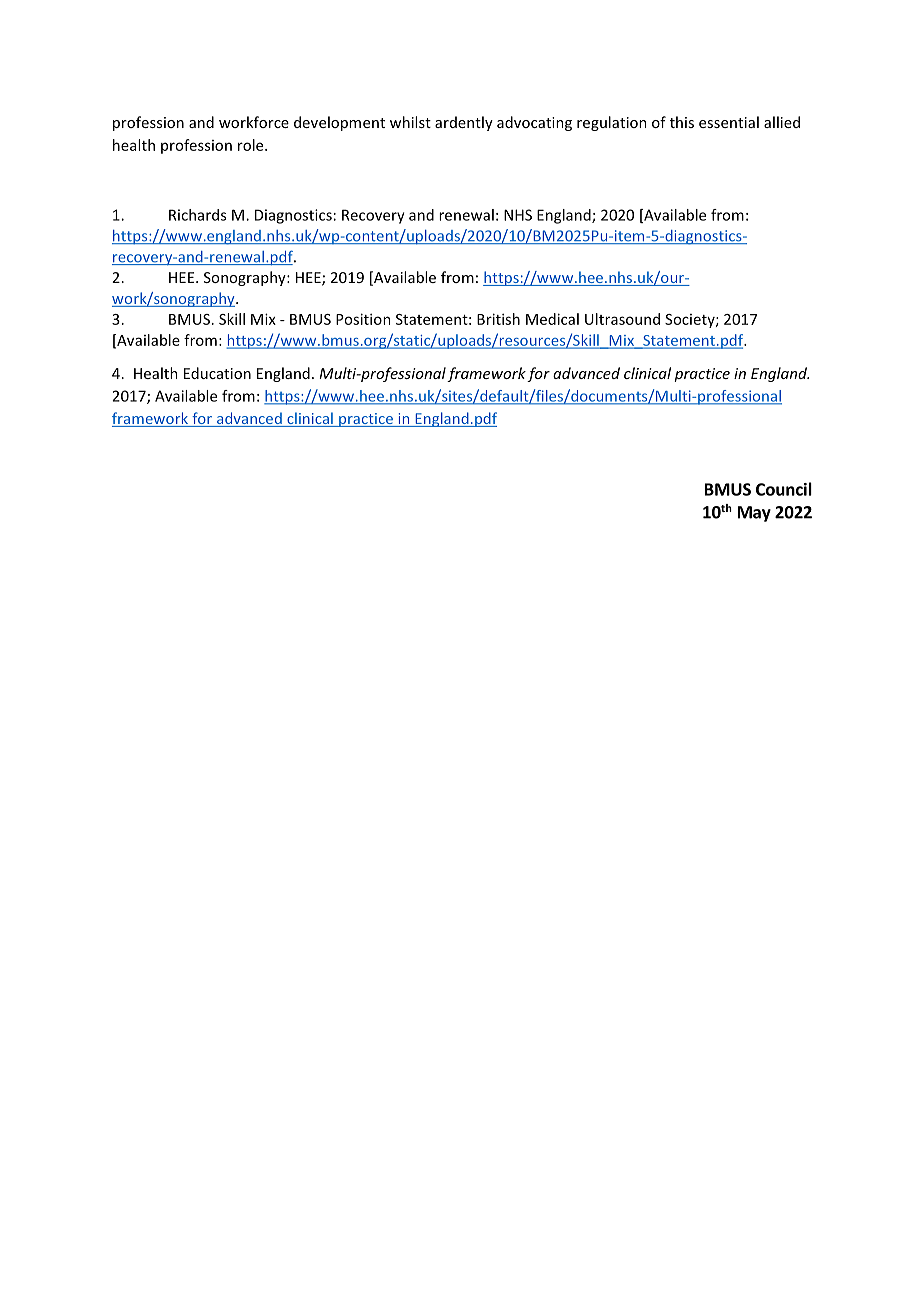 Image resolution: width=924 pixels, height=1308 pixels. Describe the element at coordinates (622, 319) in the screenshot. I see `Ultrasound` at that location.
